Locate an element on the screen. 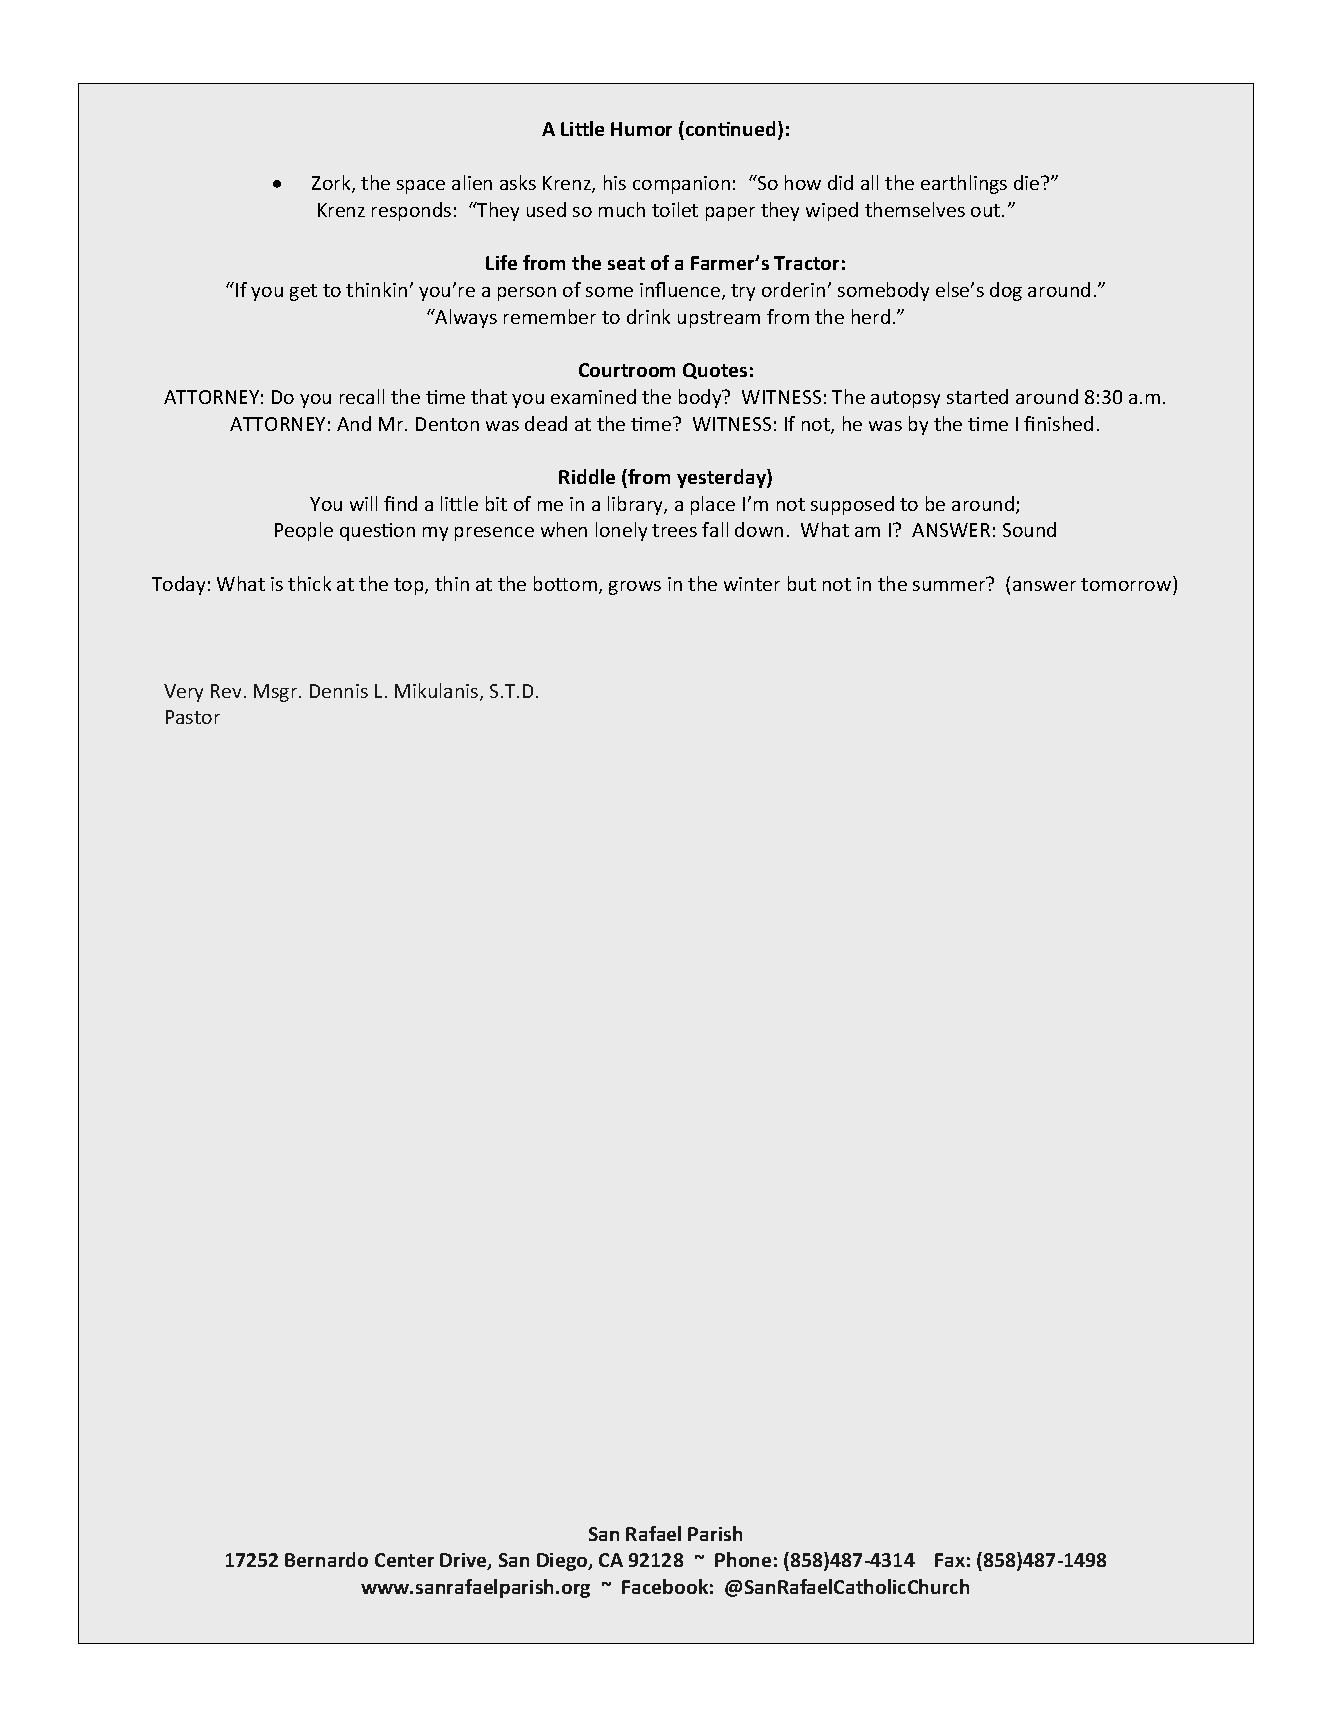 This screenshot has width=1338, height=1731. Center is located at coordinates (404, 1560).
